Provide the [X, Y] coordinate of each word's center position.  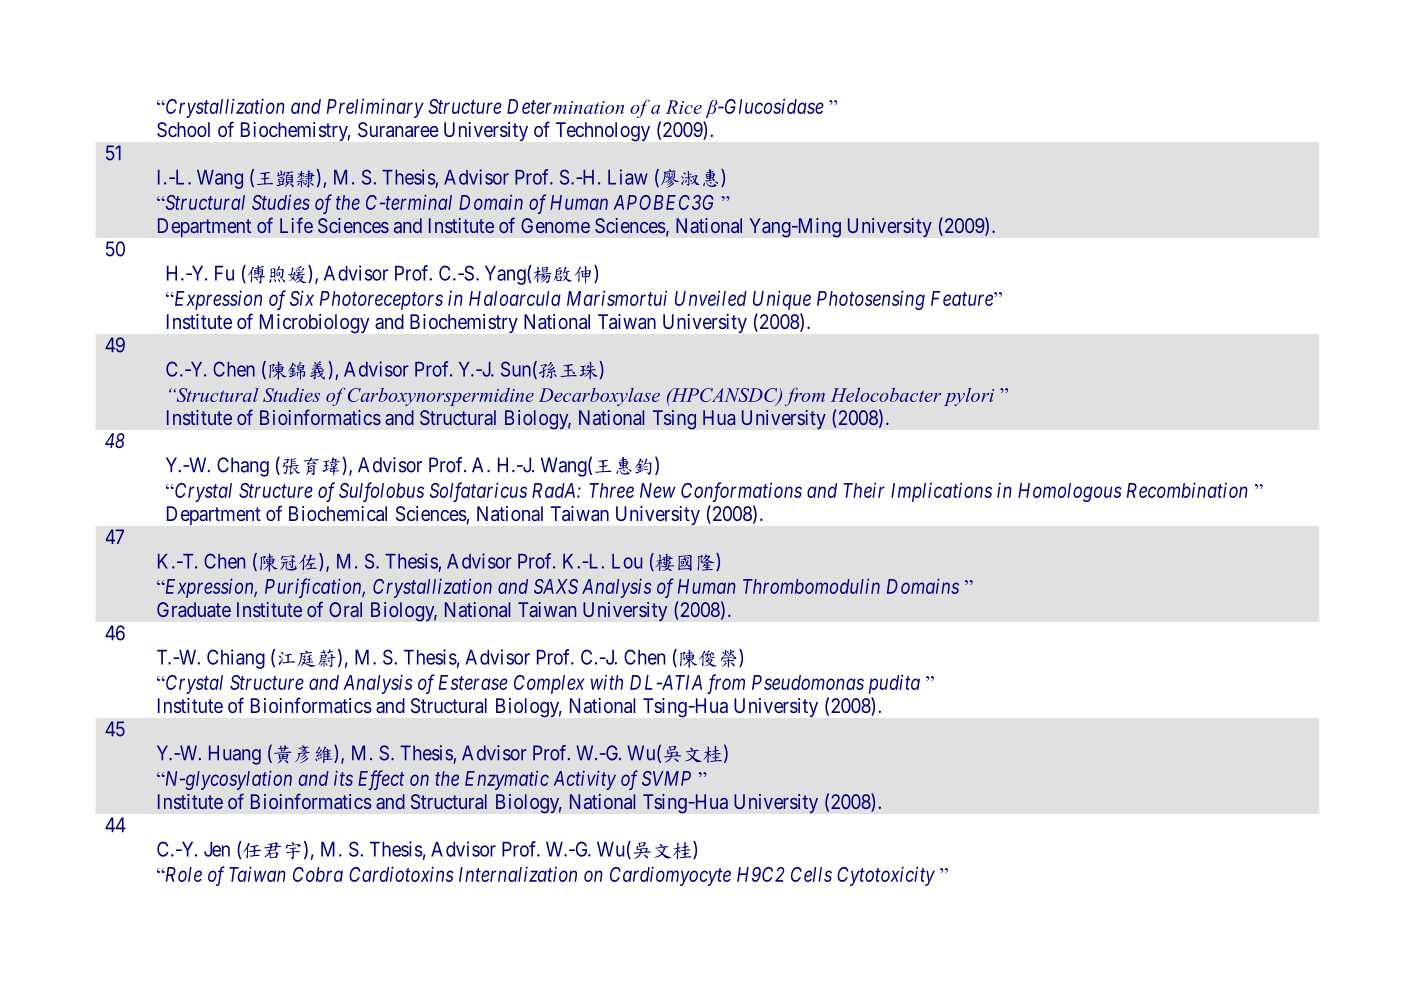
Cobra [318, 874]
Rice [684, 107]
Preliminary [375, 108]
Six [302, 298]
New [658, 490]
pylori [969, 397]
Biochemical [338, 513]
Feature [963, 298]
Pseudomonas [808, 682]
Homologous [1069, 492]
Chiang [236, 659]
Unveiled [711, 298]
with [607, 682]
